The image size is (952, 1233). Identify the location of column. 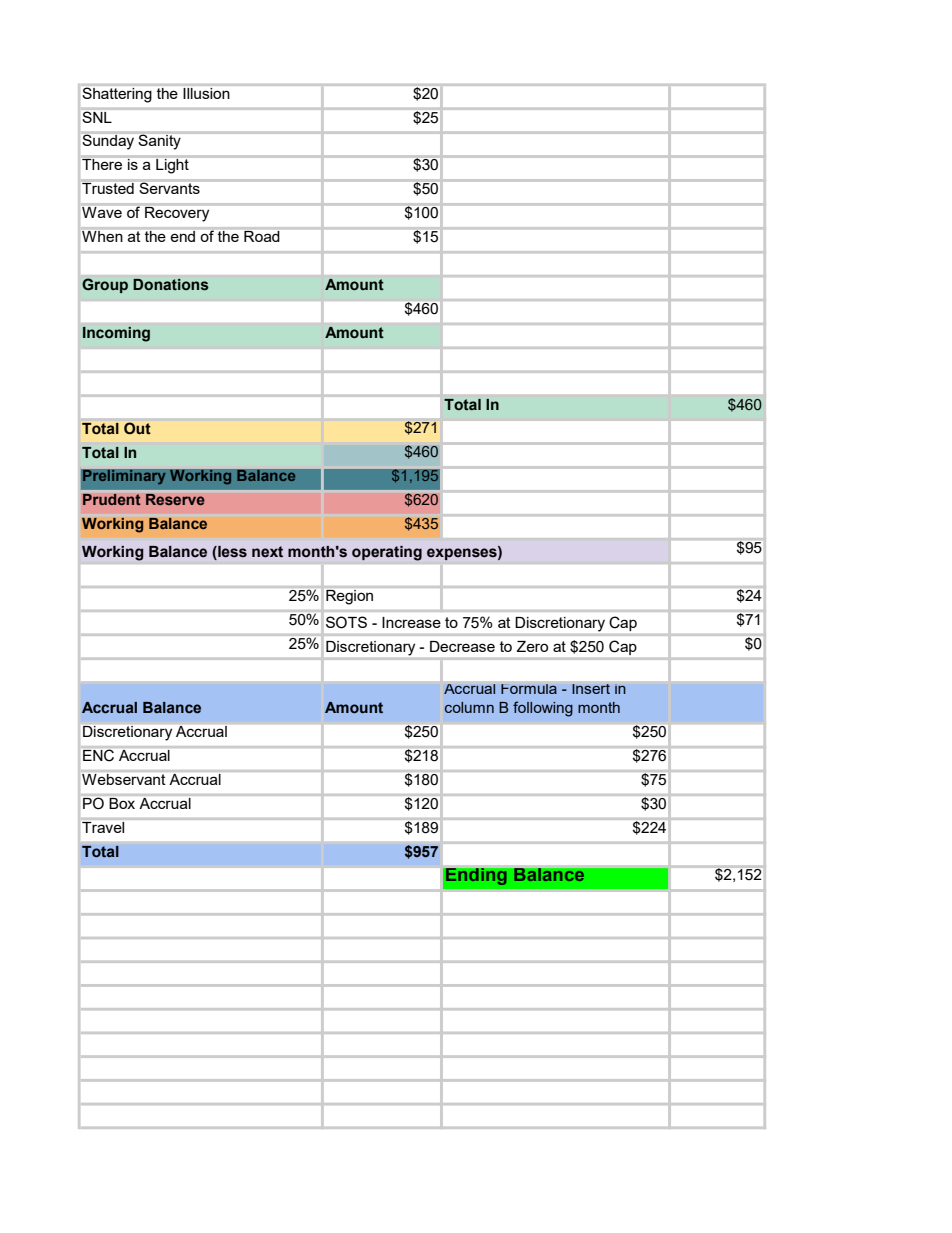
(469, 707).
